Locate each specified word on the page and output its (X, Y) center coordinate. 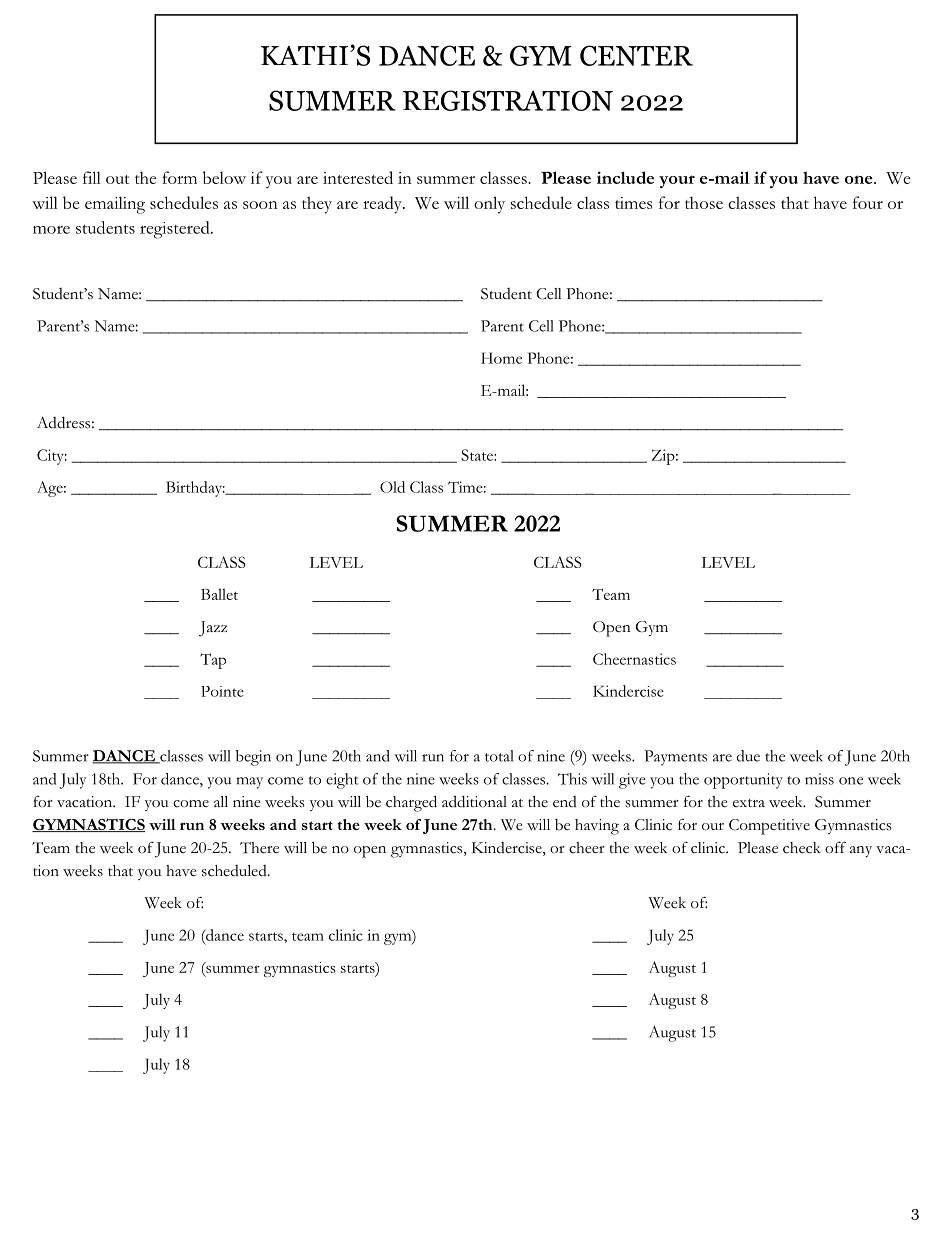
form (179, 177)
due (748, 756)
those (704, 202)
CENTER (636, 55)
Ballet (219, 594)
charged (411, 803)
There (259, 848)
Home (501, 358)
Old (392, 487)
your (677, 181)
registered (176, 230)
